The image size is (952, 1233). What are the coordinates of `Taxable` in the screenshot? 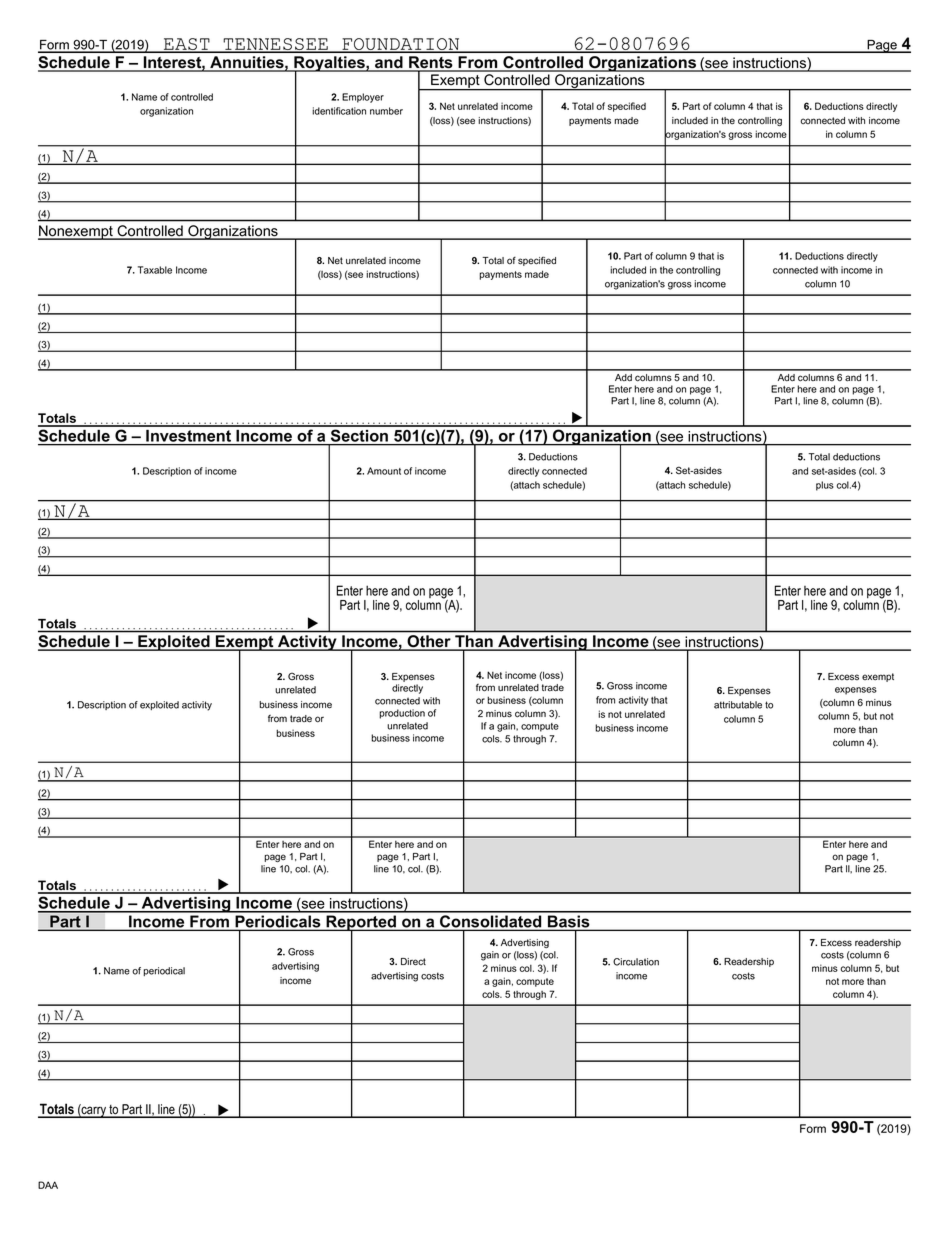 It's located at (155, 270).
